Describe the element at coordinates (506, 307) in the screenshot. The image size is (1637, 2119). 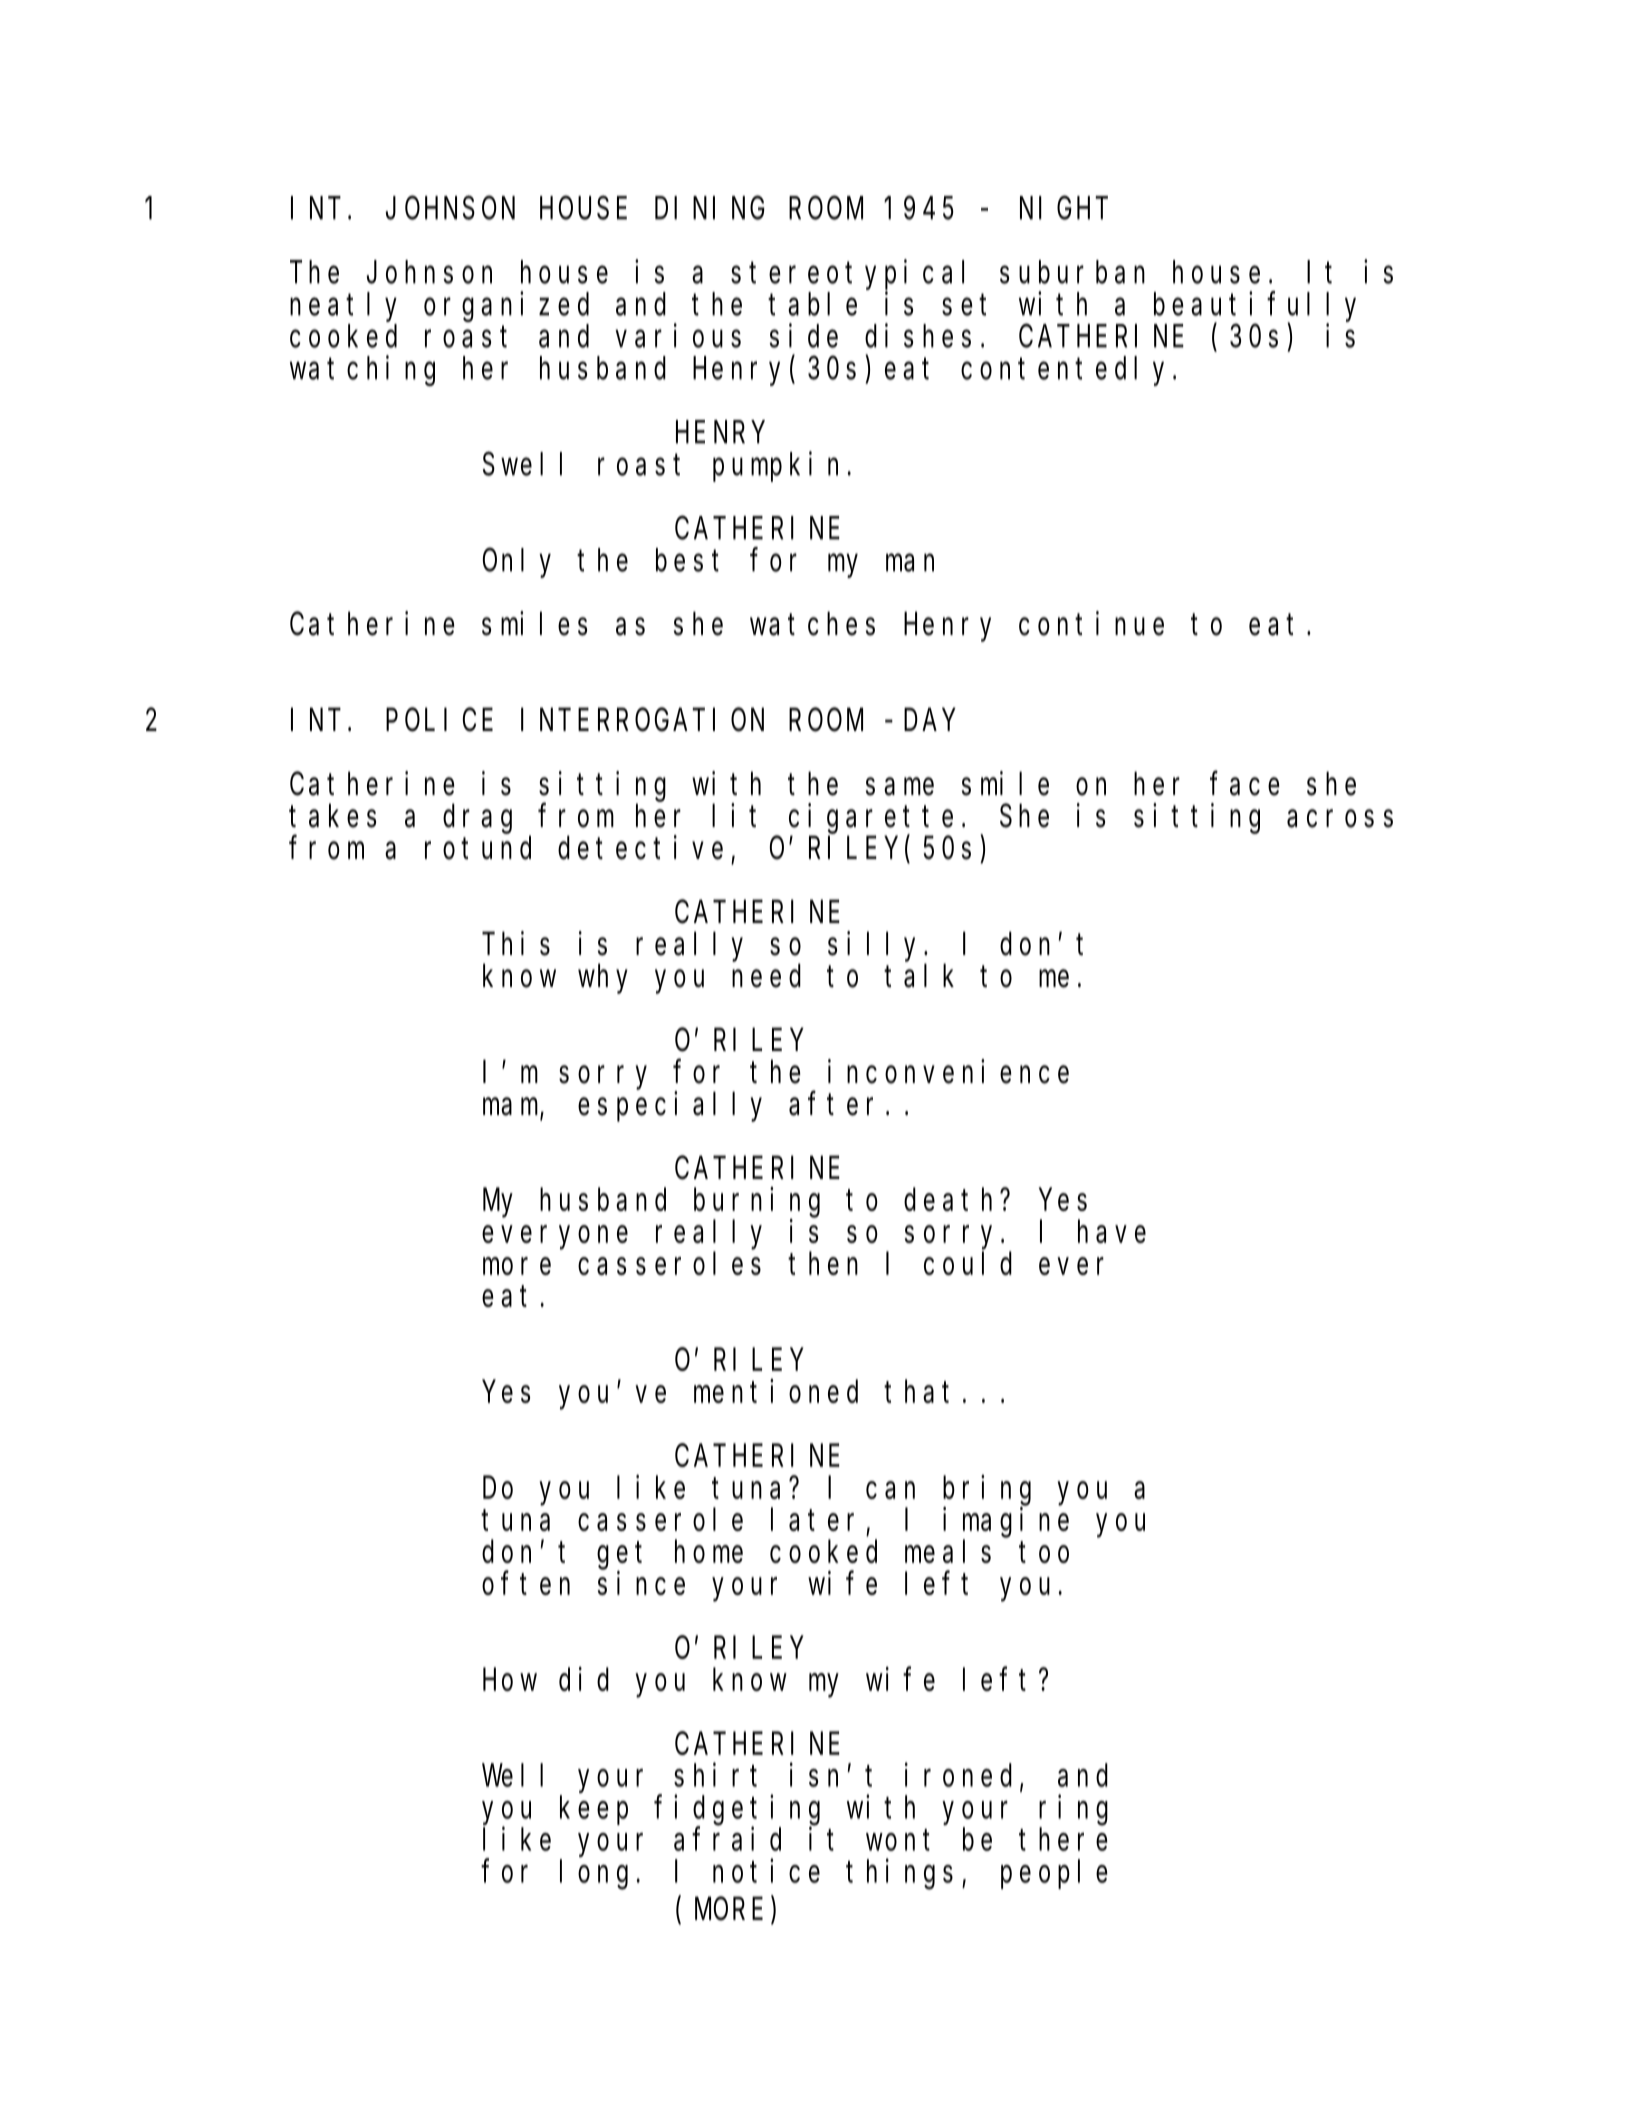
I see `organized` at that location.
